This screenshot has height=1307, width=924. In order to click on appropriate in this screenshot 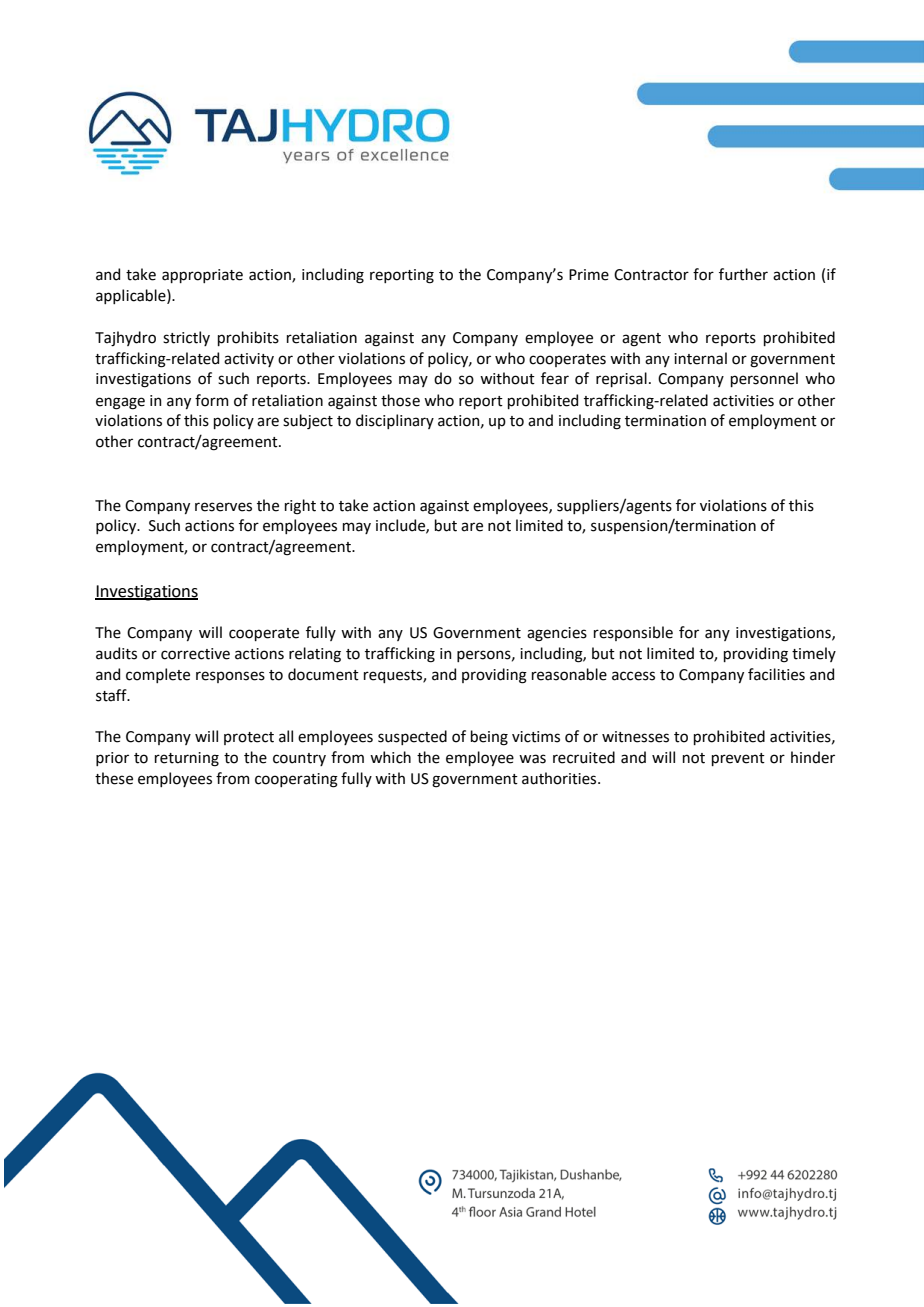, I will do `click(202, 276)`.
